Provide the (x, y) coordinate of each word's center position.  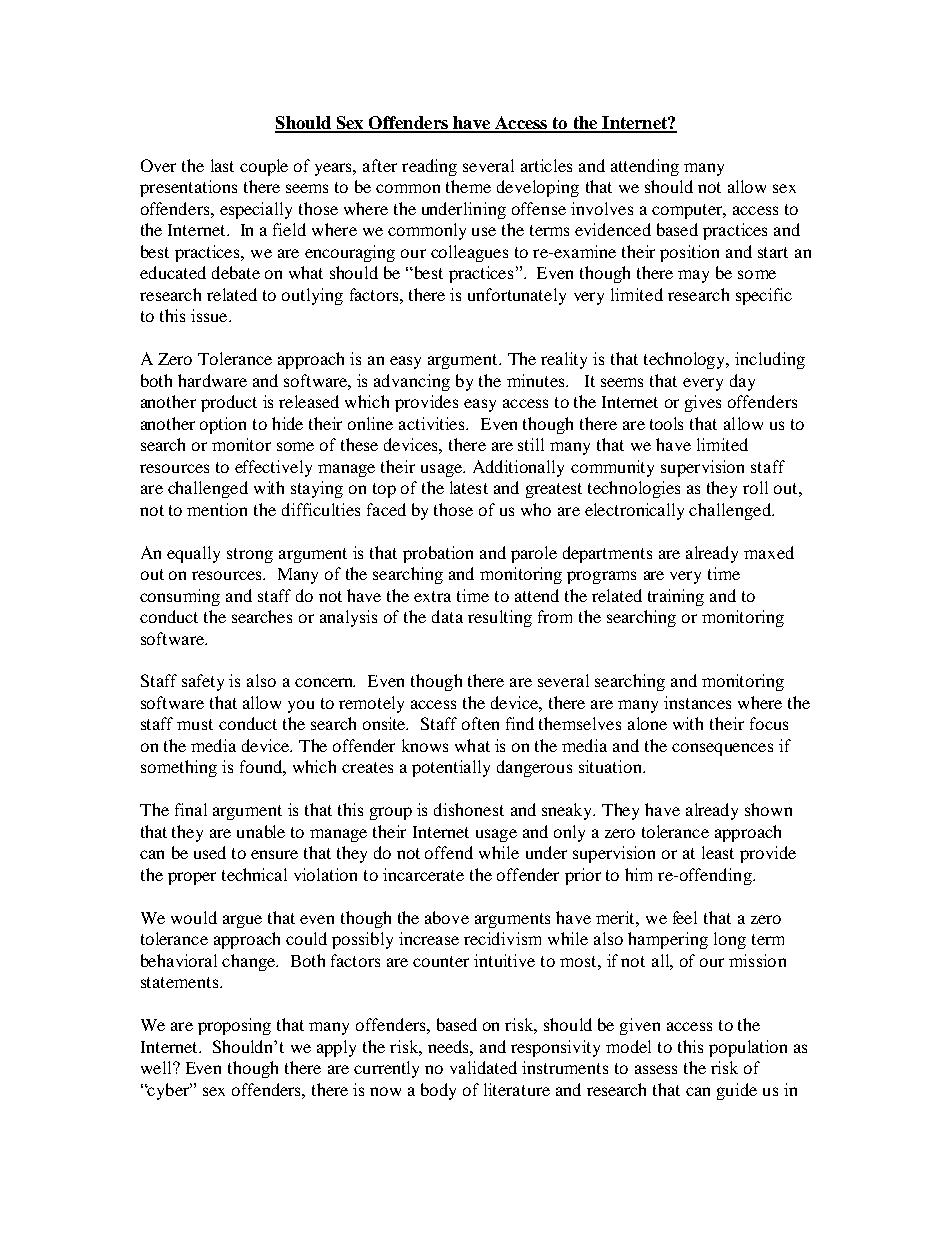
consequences (722, 749)
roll (755, 487)
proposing (234, 1026)
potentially (451, 768)
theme (468, 186)
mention (217, 509)
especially (256, 210)
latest (469, 487)
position (689, 253)
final (191, 809)
